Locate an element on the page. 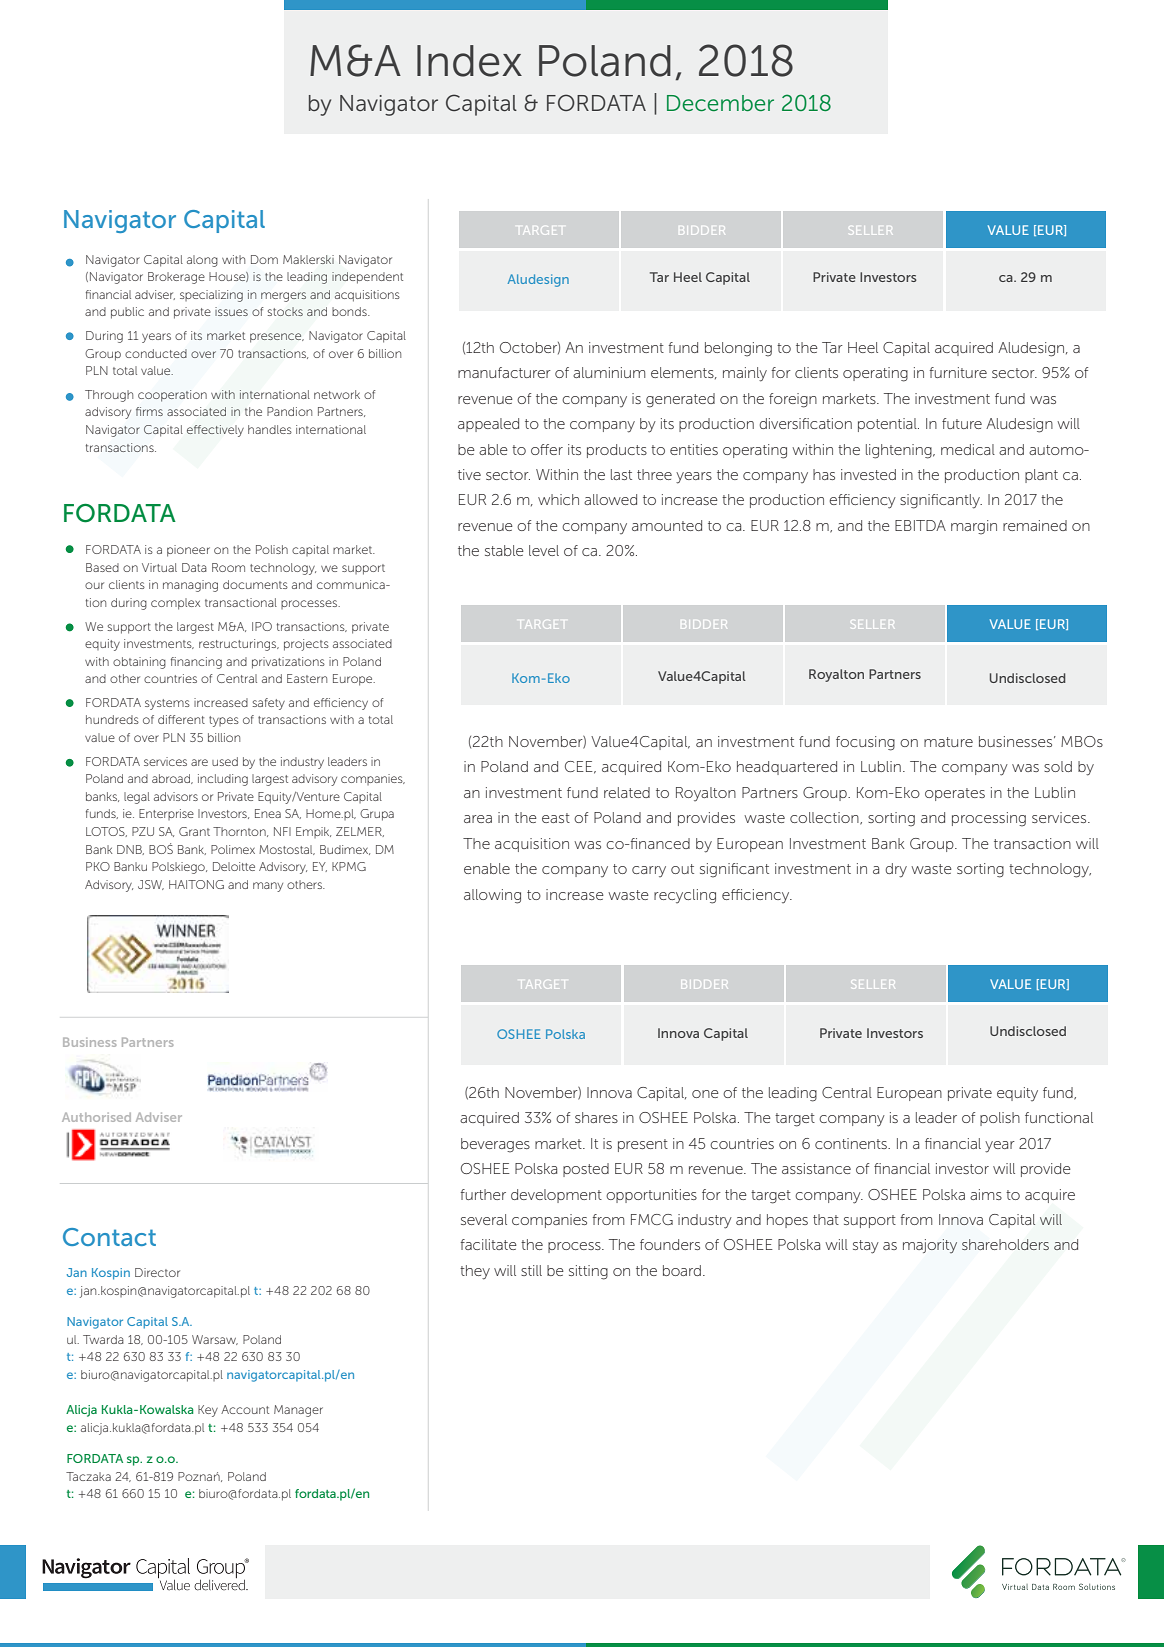 This page has width=1164, height=1647. complex is located at coordinates (175, 604).
